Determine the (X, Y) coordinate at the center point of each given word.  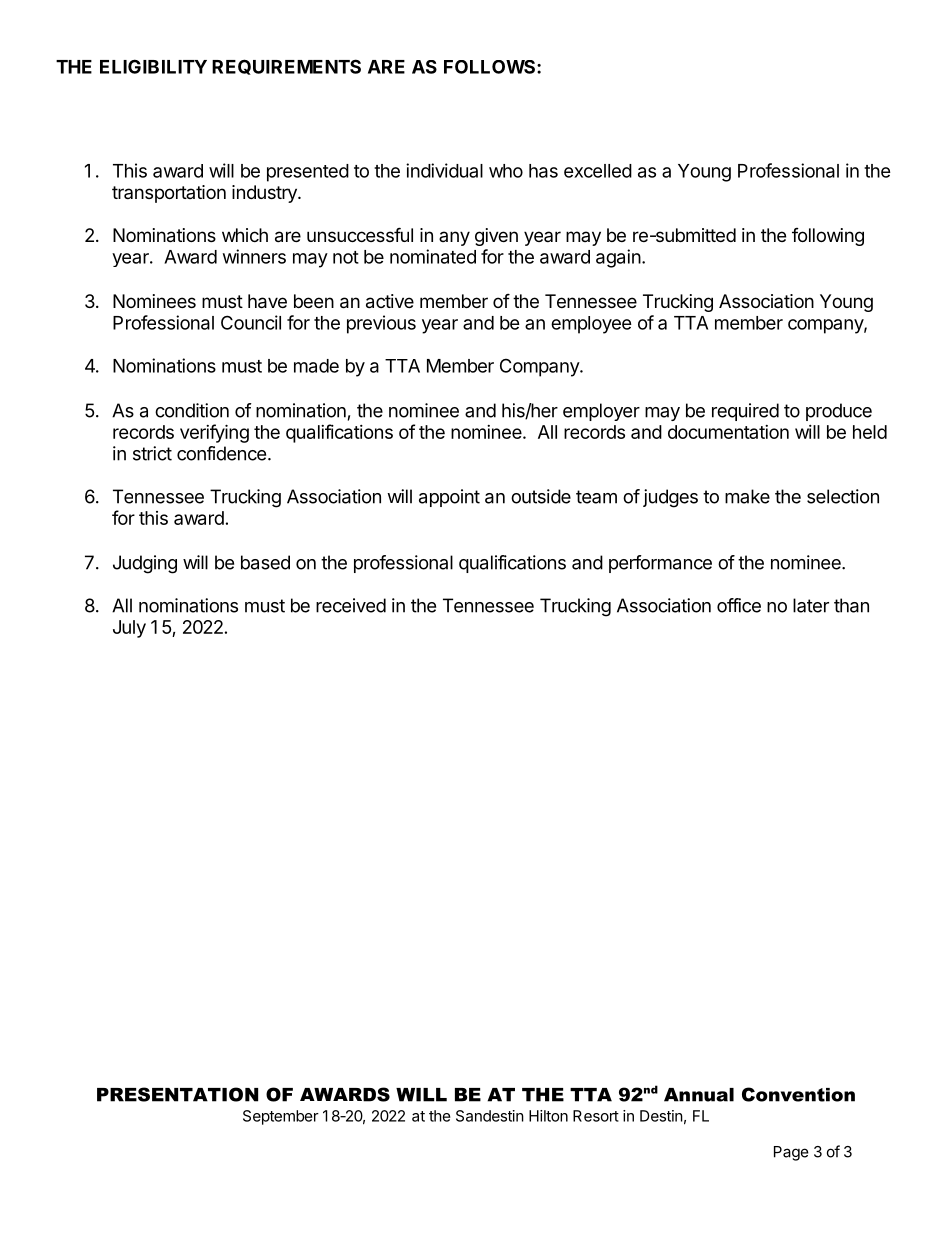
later (811, 605)
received (351, 605)
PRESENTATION (177, 1094)
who (506, 171)
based (265, 562)
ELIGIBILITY (153, 66)
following (828, 237)
